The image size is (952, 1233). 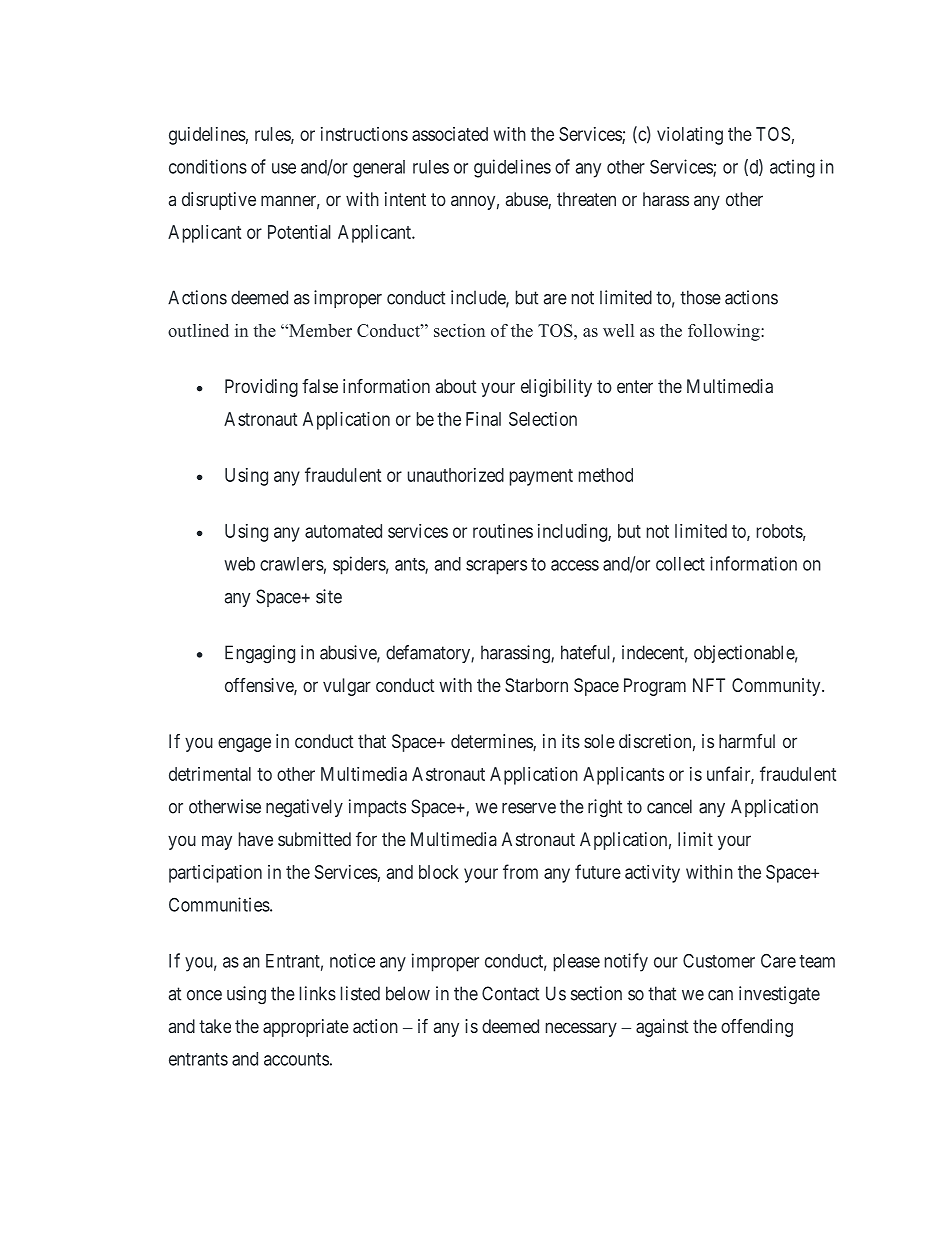 I want to click on eligibility, so click(x=556, y=388).
